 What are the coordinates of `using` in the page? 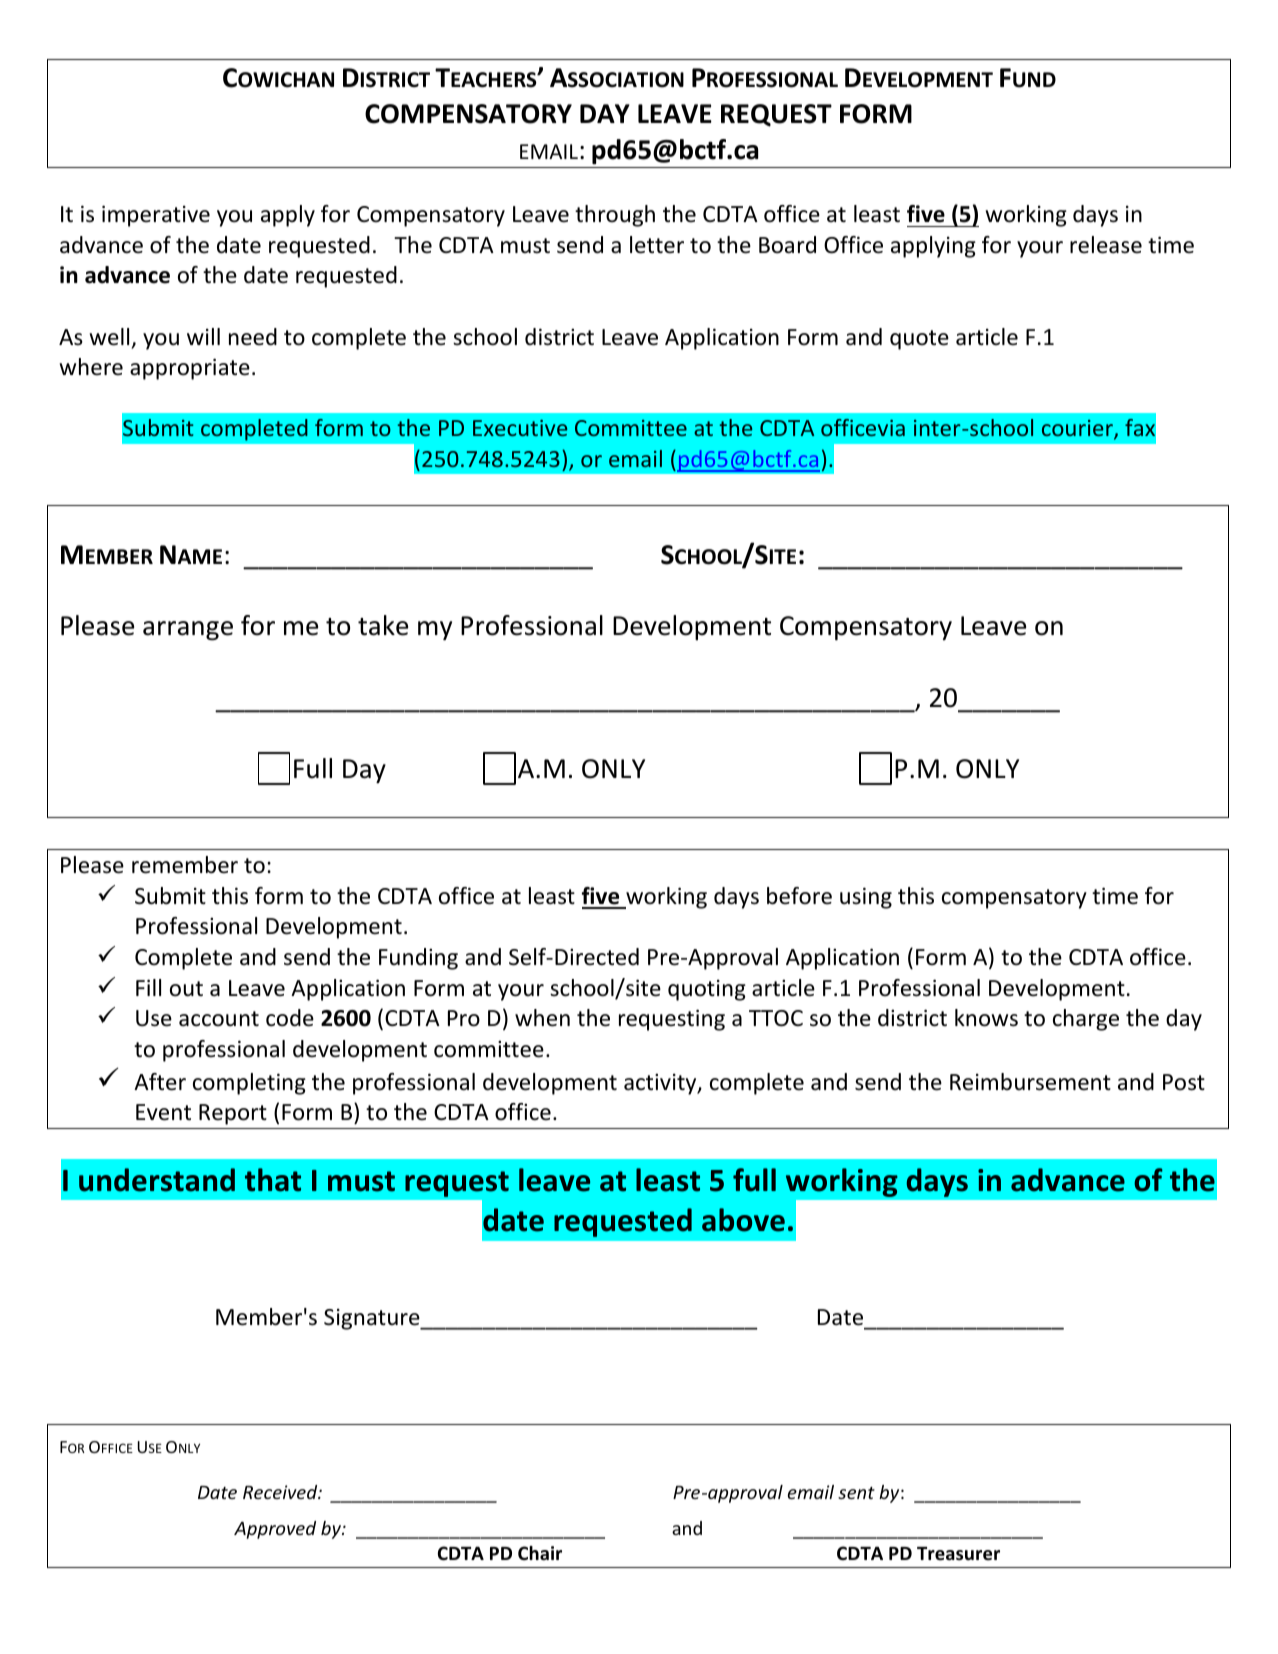 It's located at (866, 898).
